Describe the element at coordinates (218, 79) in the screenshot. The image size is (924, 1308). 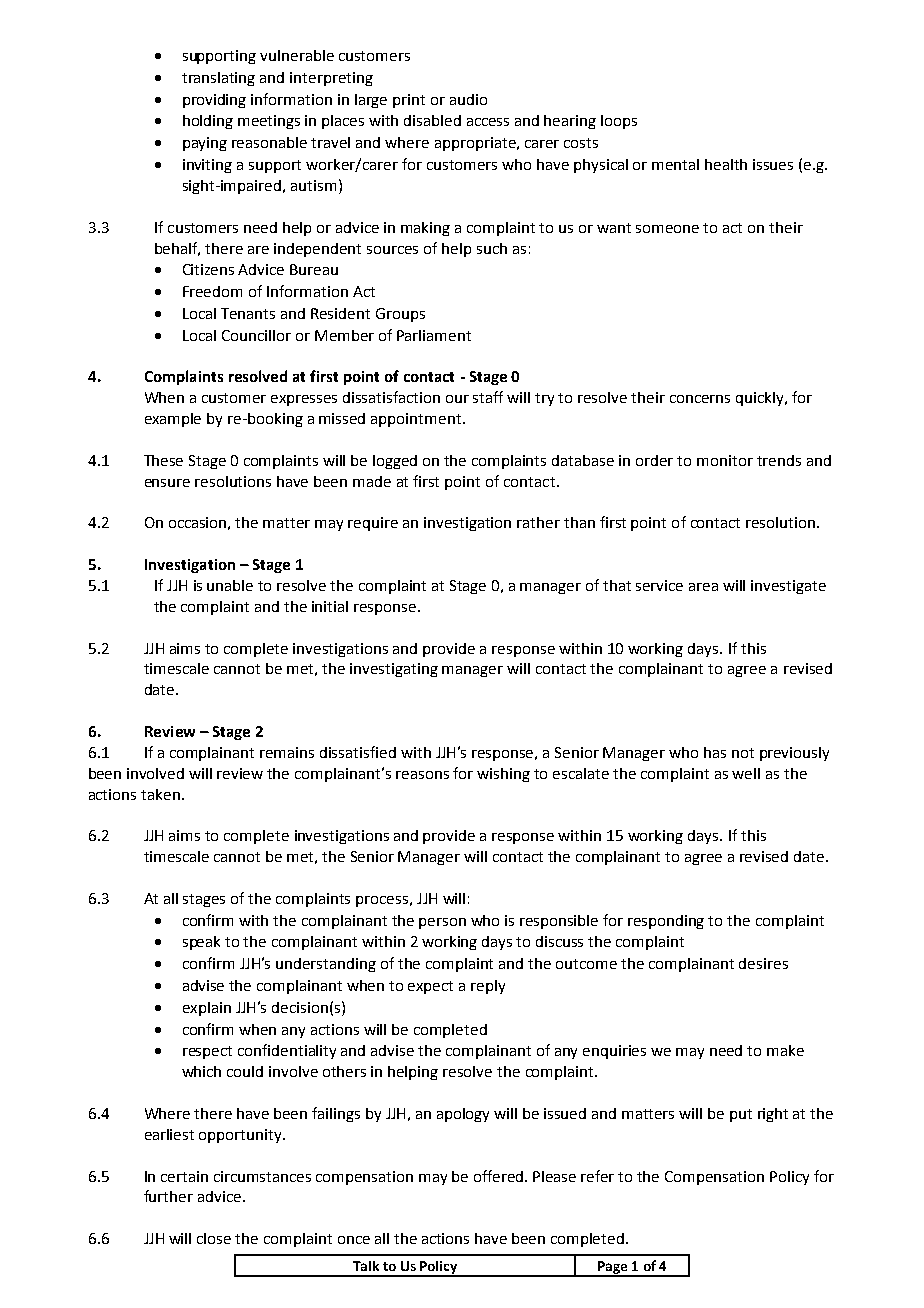
I see `translating` at that location.
